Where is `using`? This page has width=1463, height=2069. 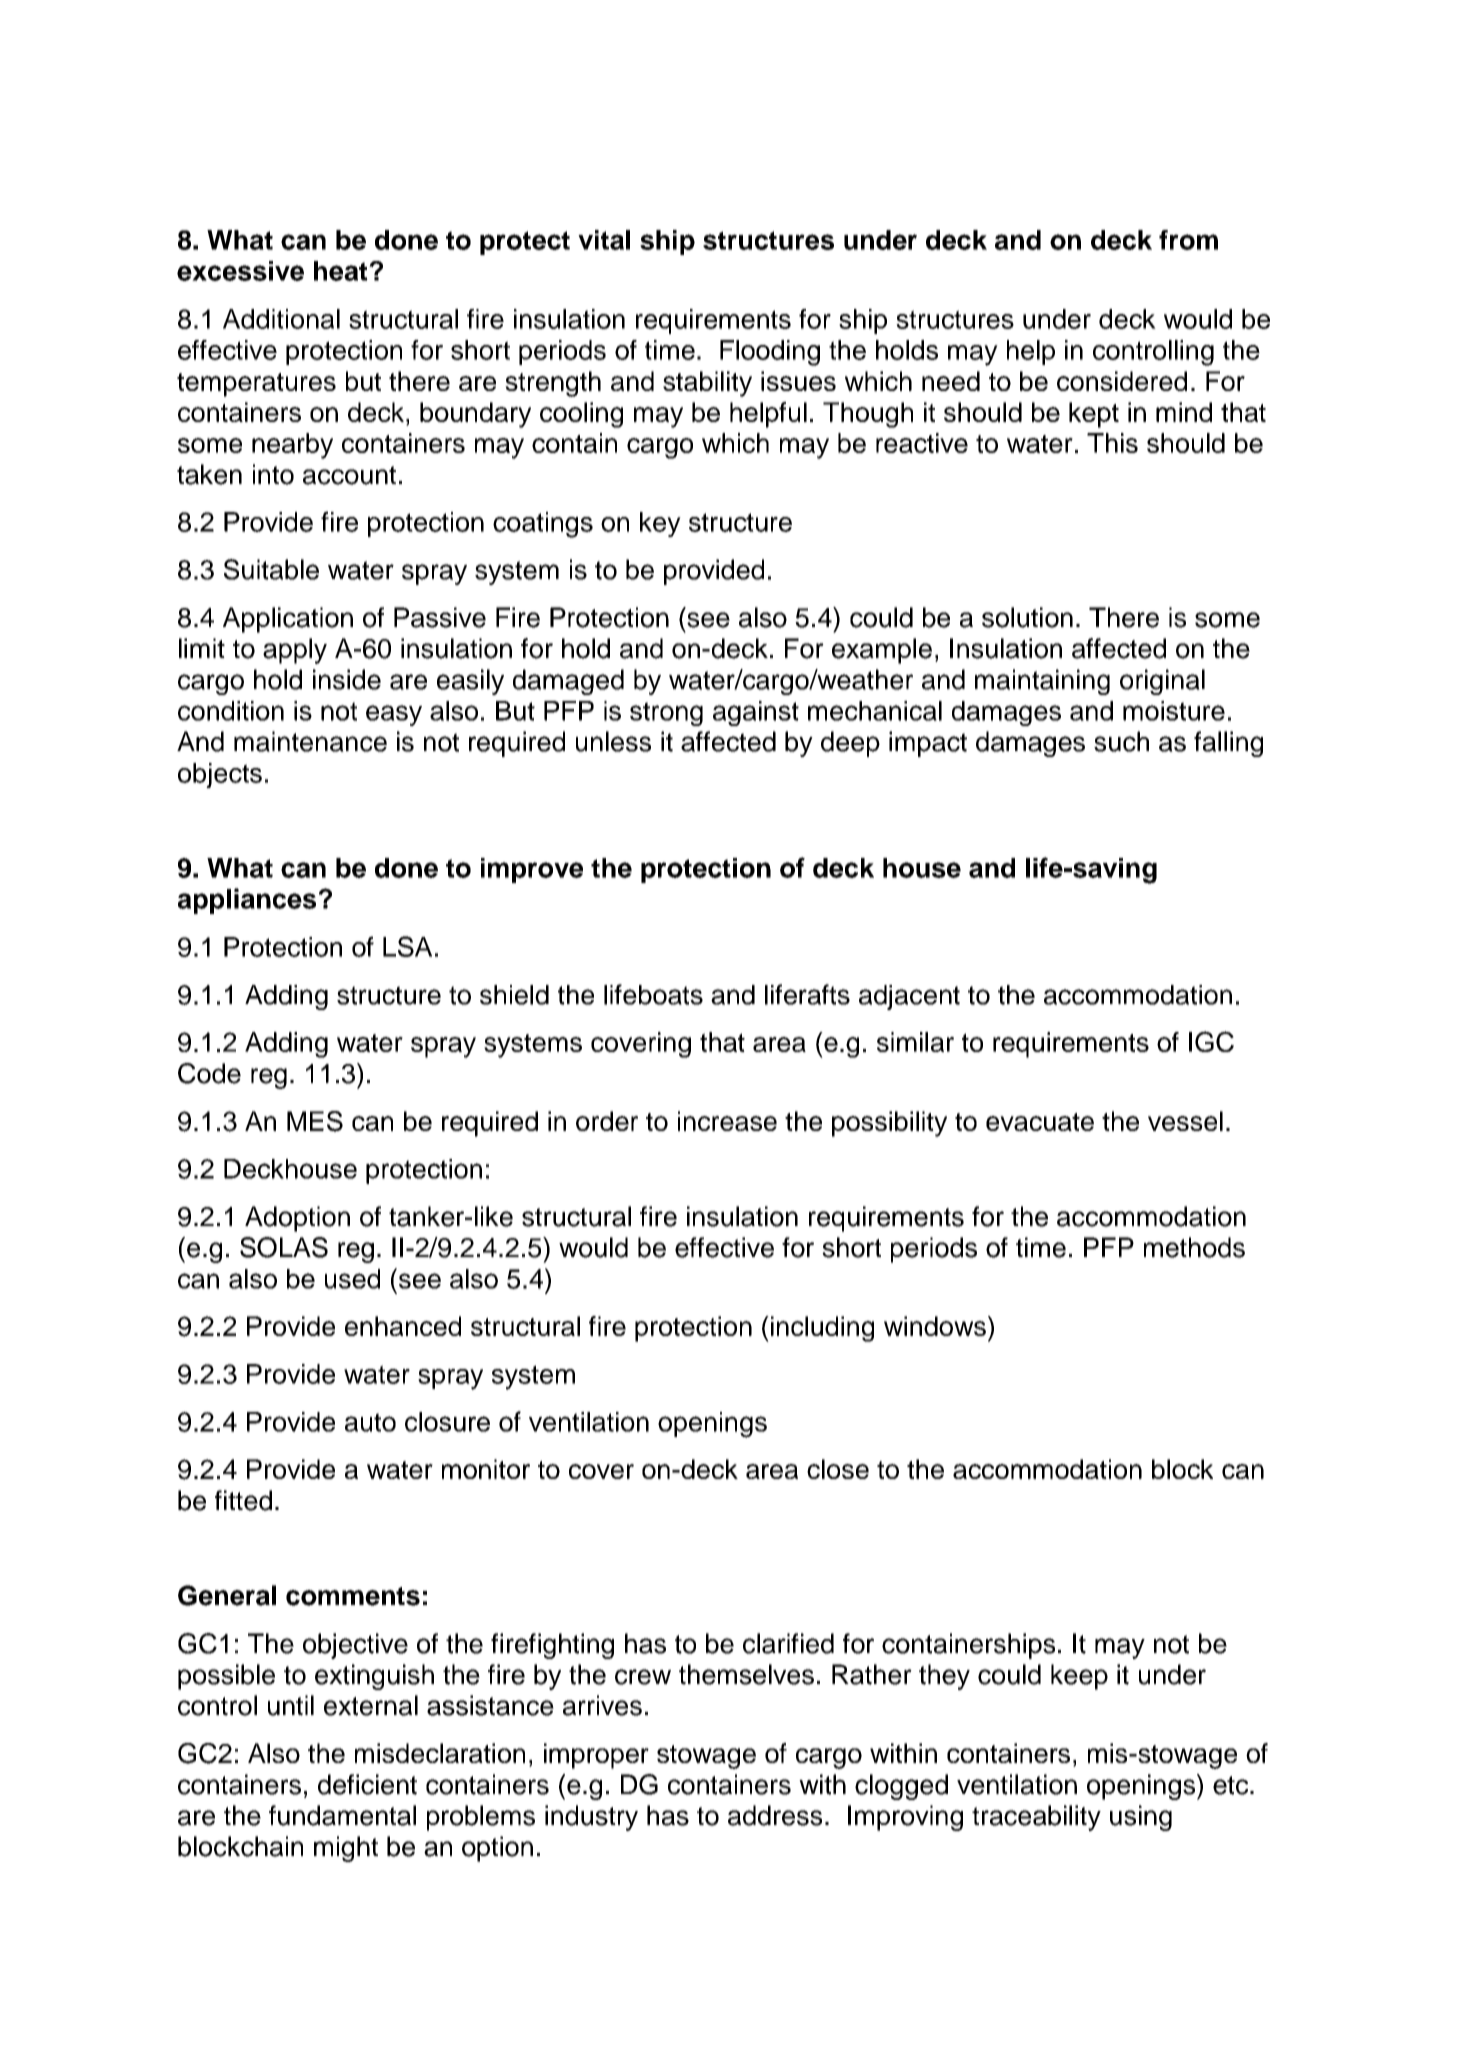 using is located at coordinates (1141, 1818).
